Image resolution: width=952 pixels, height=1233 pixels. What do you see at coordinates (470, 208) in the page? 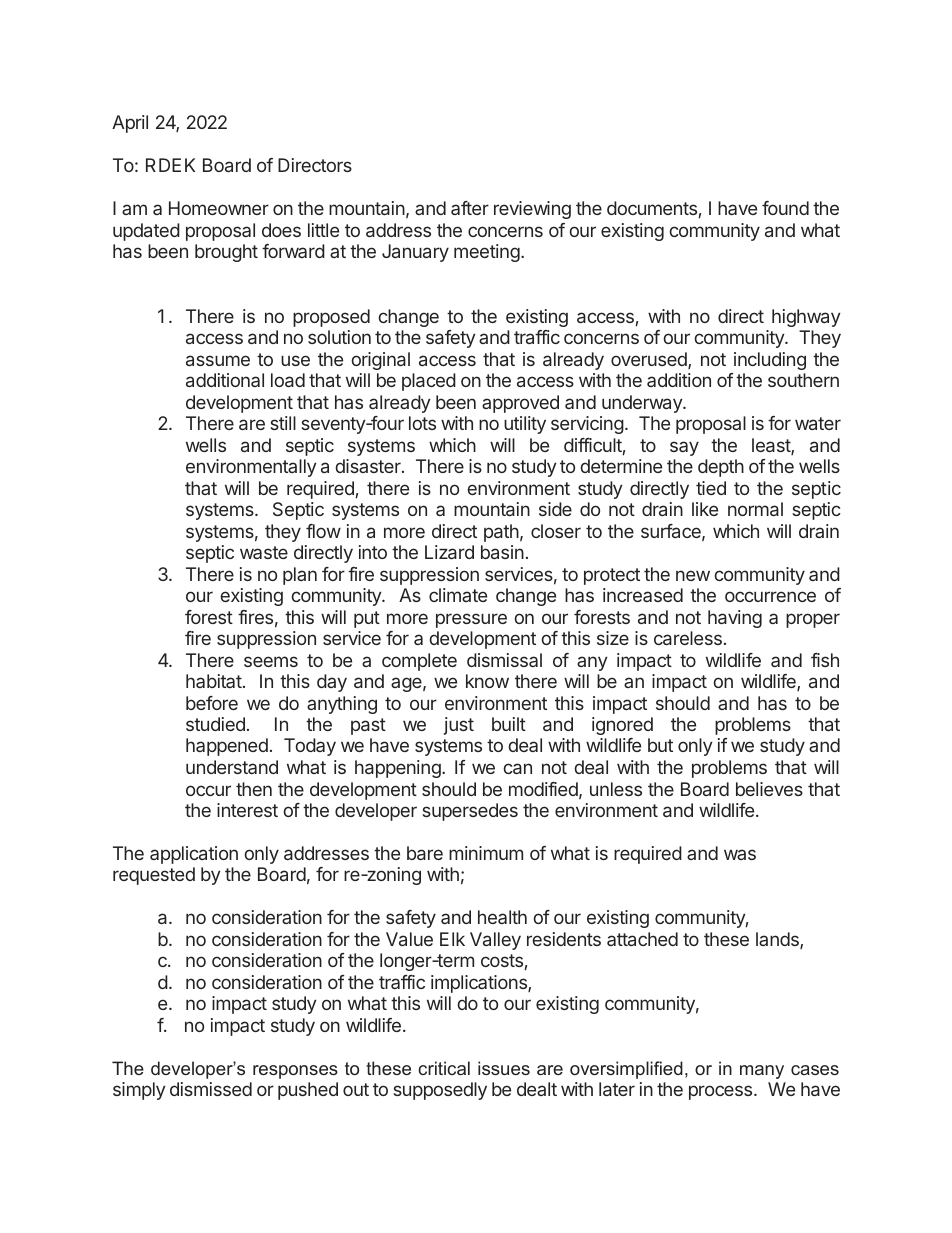
I see `after` at bounding box center [470, 208].
